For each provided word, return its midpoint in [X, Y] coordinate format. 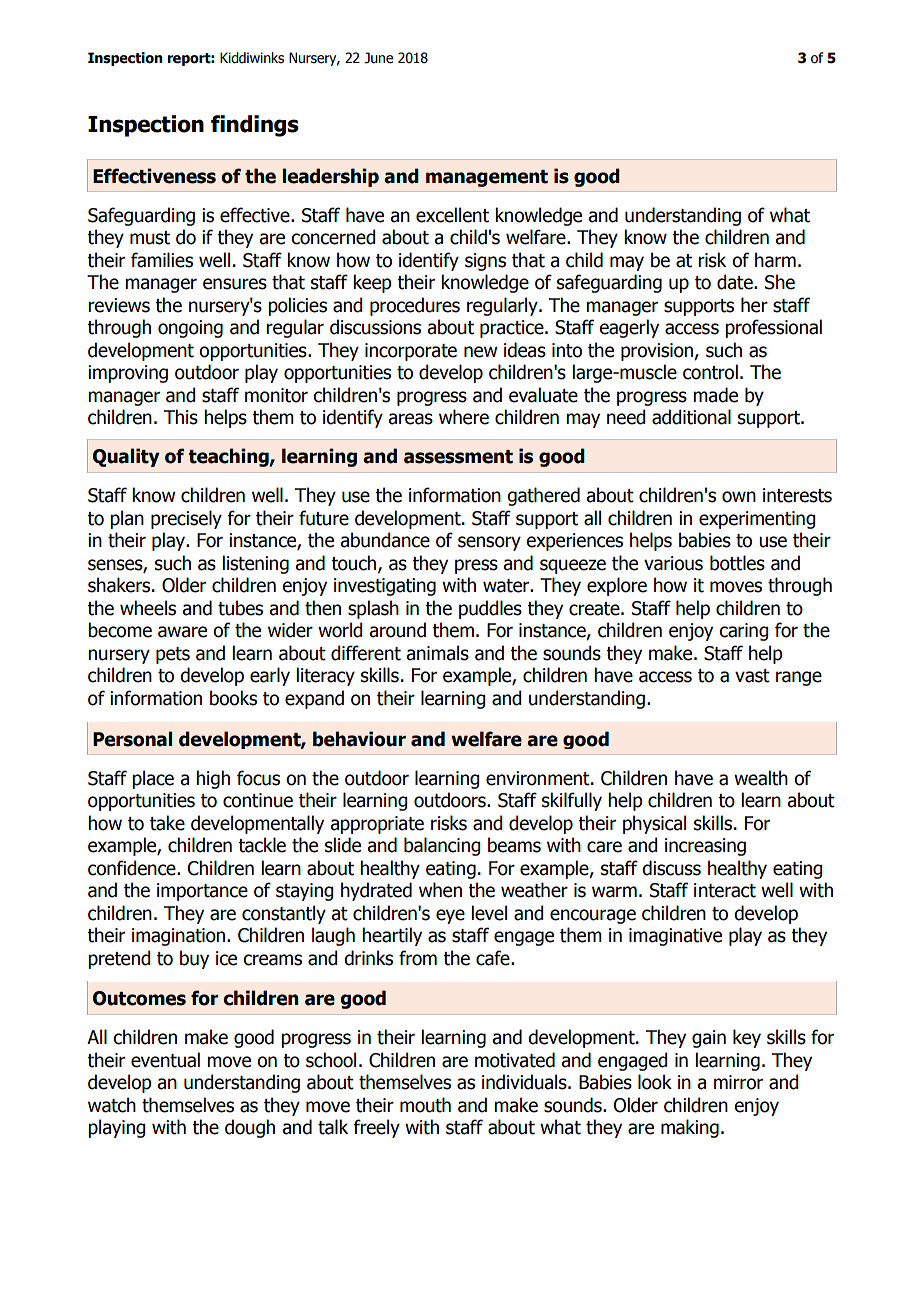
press [476, 566]
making [690, 1128]
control [710, 372]
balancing [442, 846]
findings [255, 126]
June [378, 58]
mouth [425, 1105]
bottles [737, 563]
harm [775, 260]
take [167, 823]
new [480, 352]
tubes [240, 608]
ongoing [190, 329]
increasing [705, 847]
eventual [165, 1060]
